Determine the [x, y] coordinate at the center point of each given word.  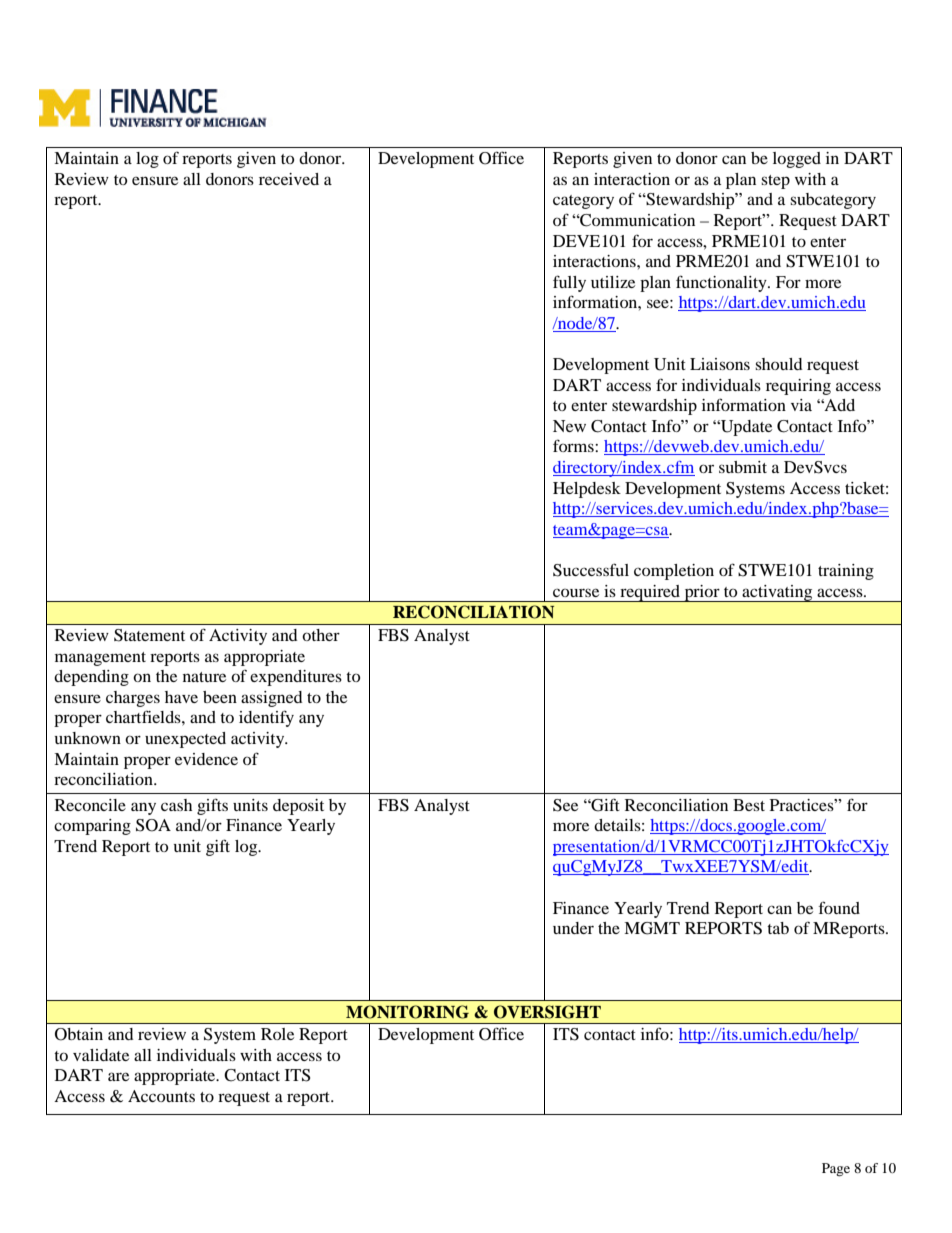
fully [569, 283]
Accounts [161, 1096]
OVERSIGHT [547, 1012]
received [289, 179]
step [775, 182]
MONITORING [407, 1012]
